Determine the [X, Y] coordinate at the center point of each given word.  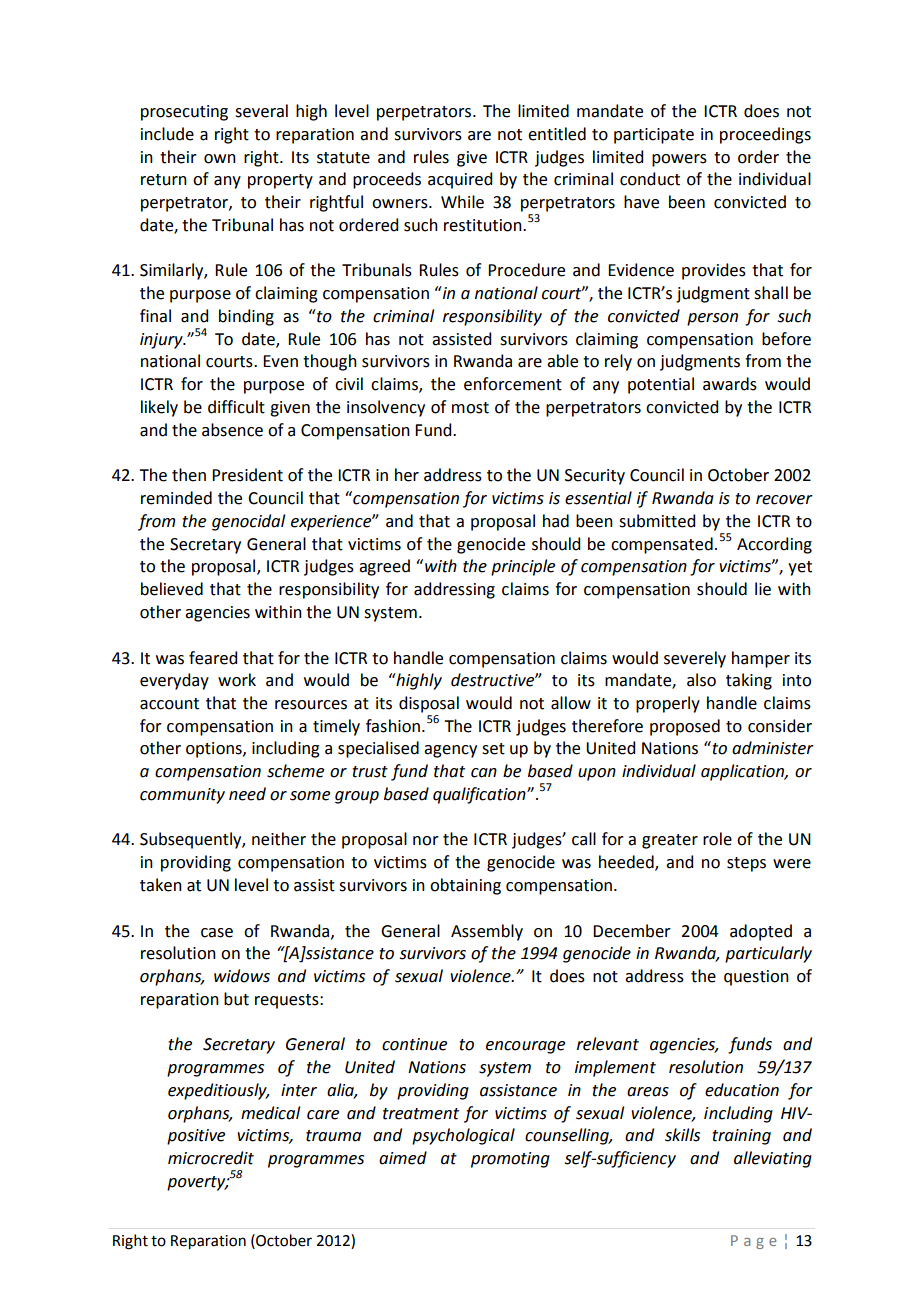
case [217, 933]
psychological [463, 1136]
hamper [761, 659]
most [470, 408]
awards [730, 384]
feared [213, 658]
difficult [236, 407]
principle [523, 567]
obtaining [465, 886]
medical [270, 1113]
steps [746, 864]
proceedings [765, 135]
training [741, 1137]
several [261, 111]
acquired [460, 180]
